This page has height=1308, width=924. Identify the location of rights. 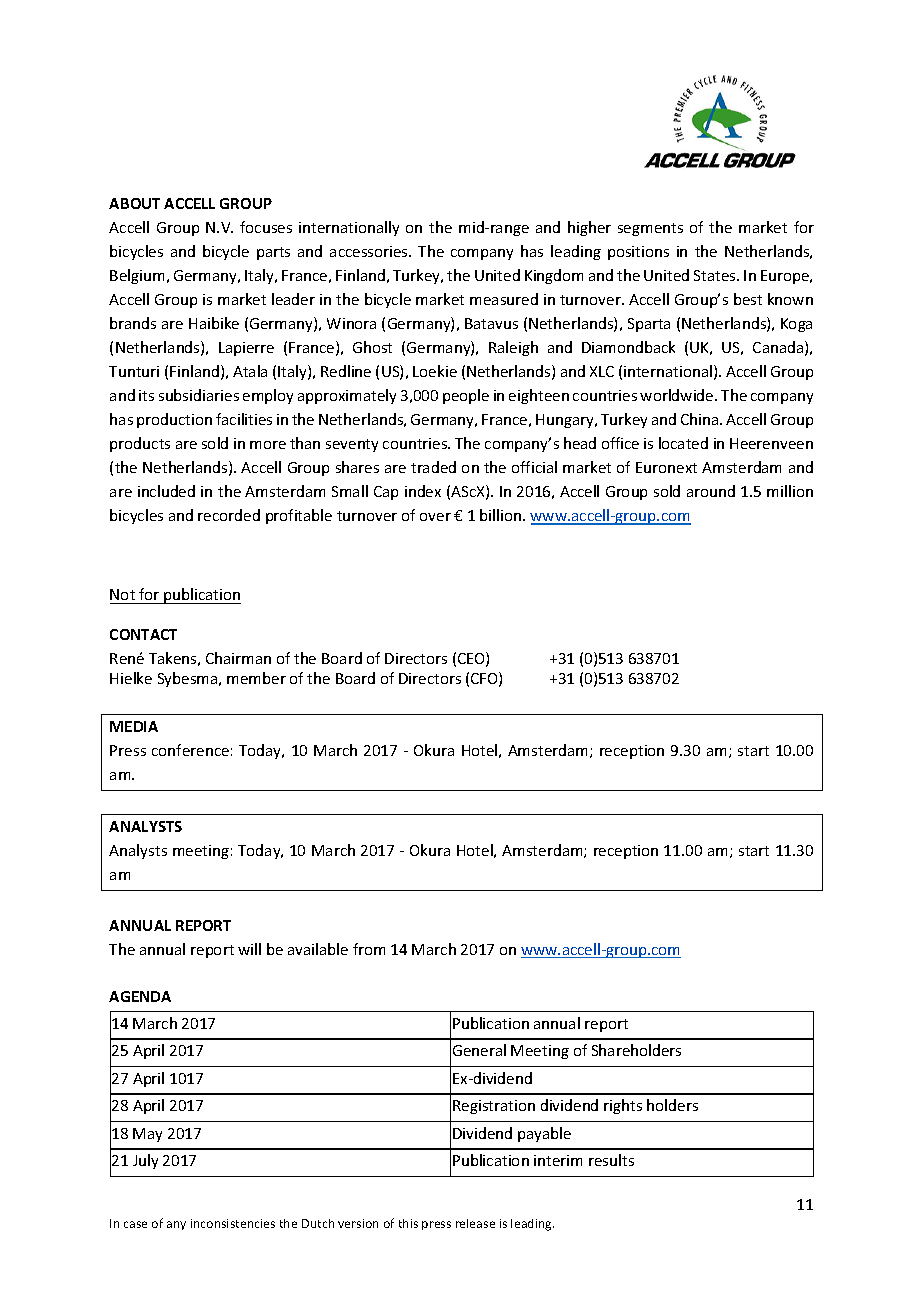
(623, 1106).
